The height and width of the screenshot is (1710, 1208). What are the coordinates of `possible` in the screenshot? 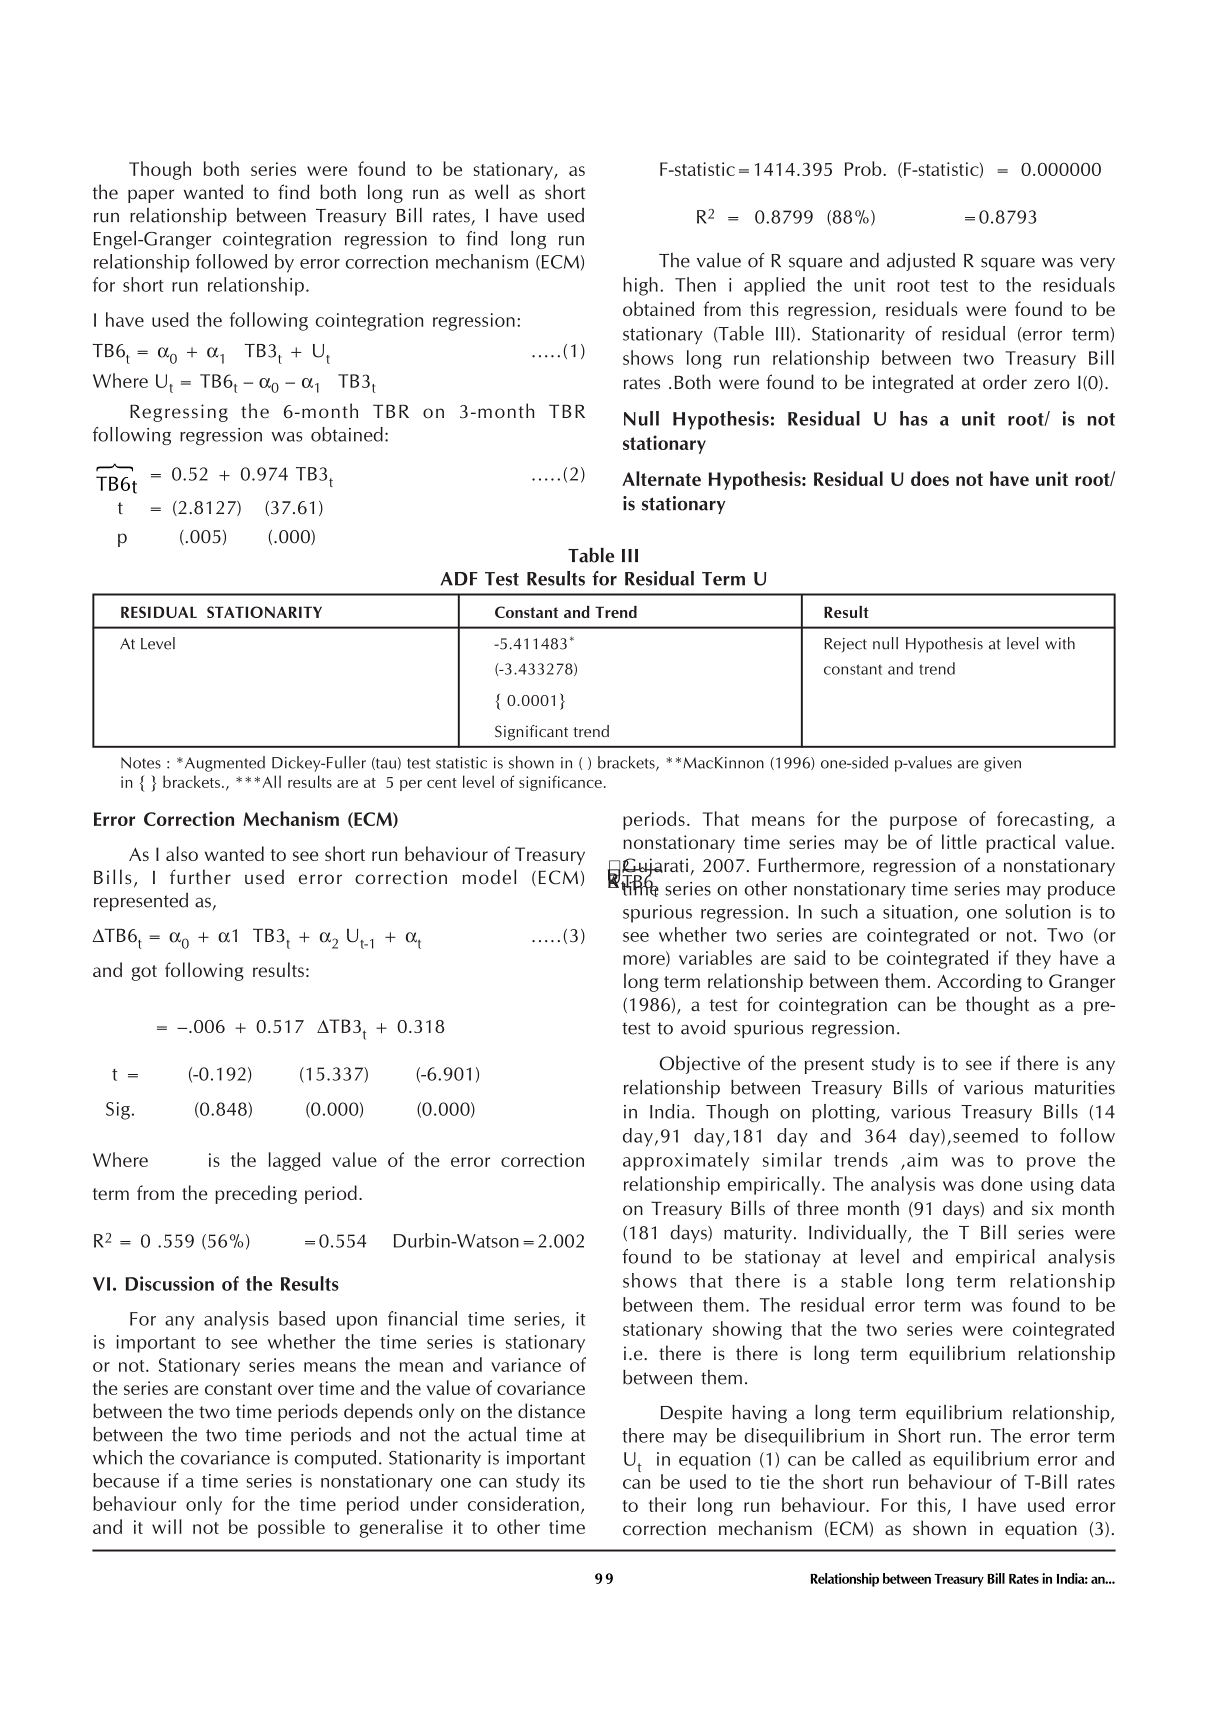 It's located at (291, 1528).
